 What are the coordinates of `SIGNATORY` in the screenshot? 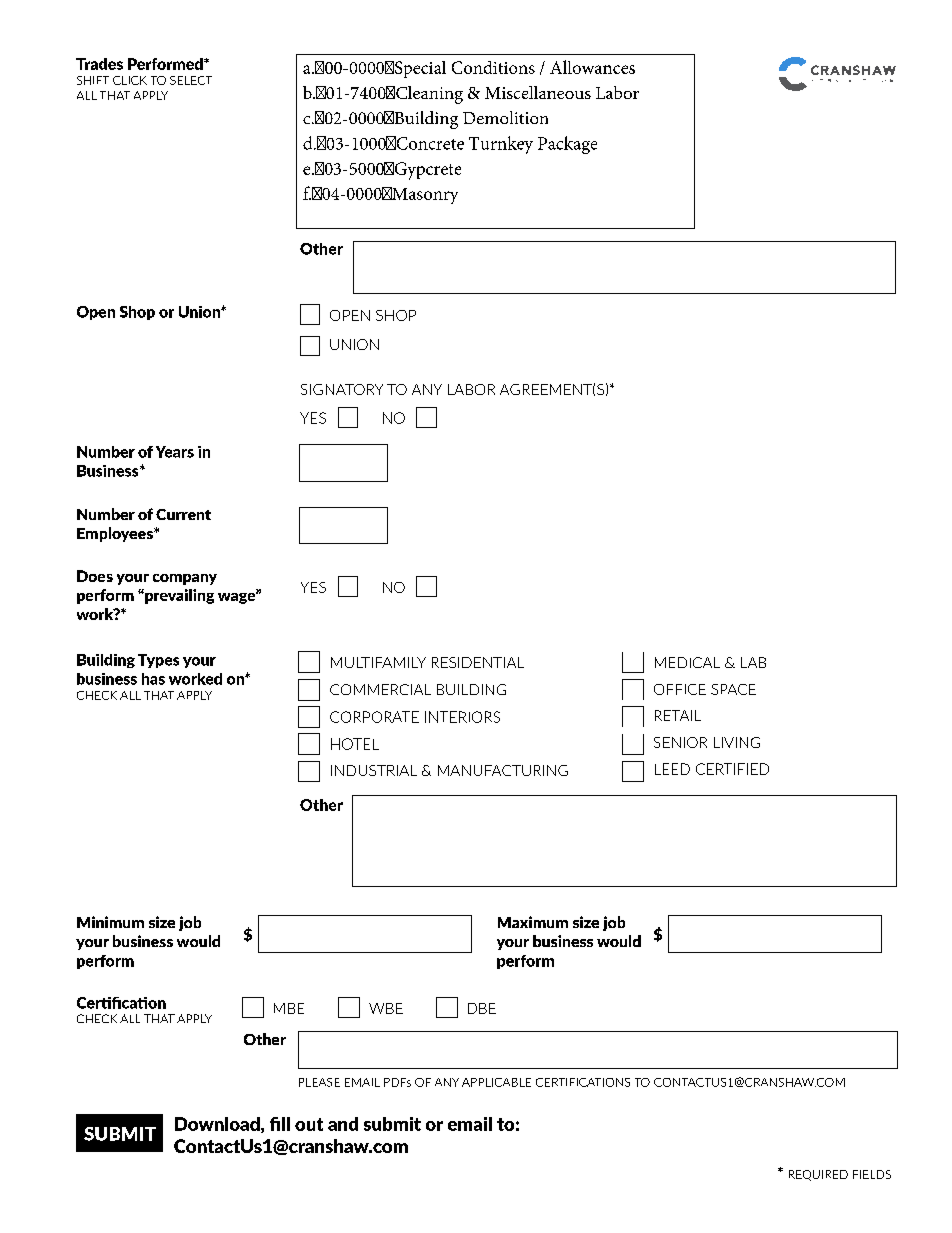 It's located at (342, 389).
